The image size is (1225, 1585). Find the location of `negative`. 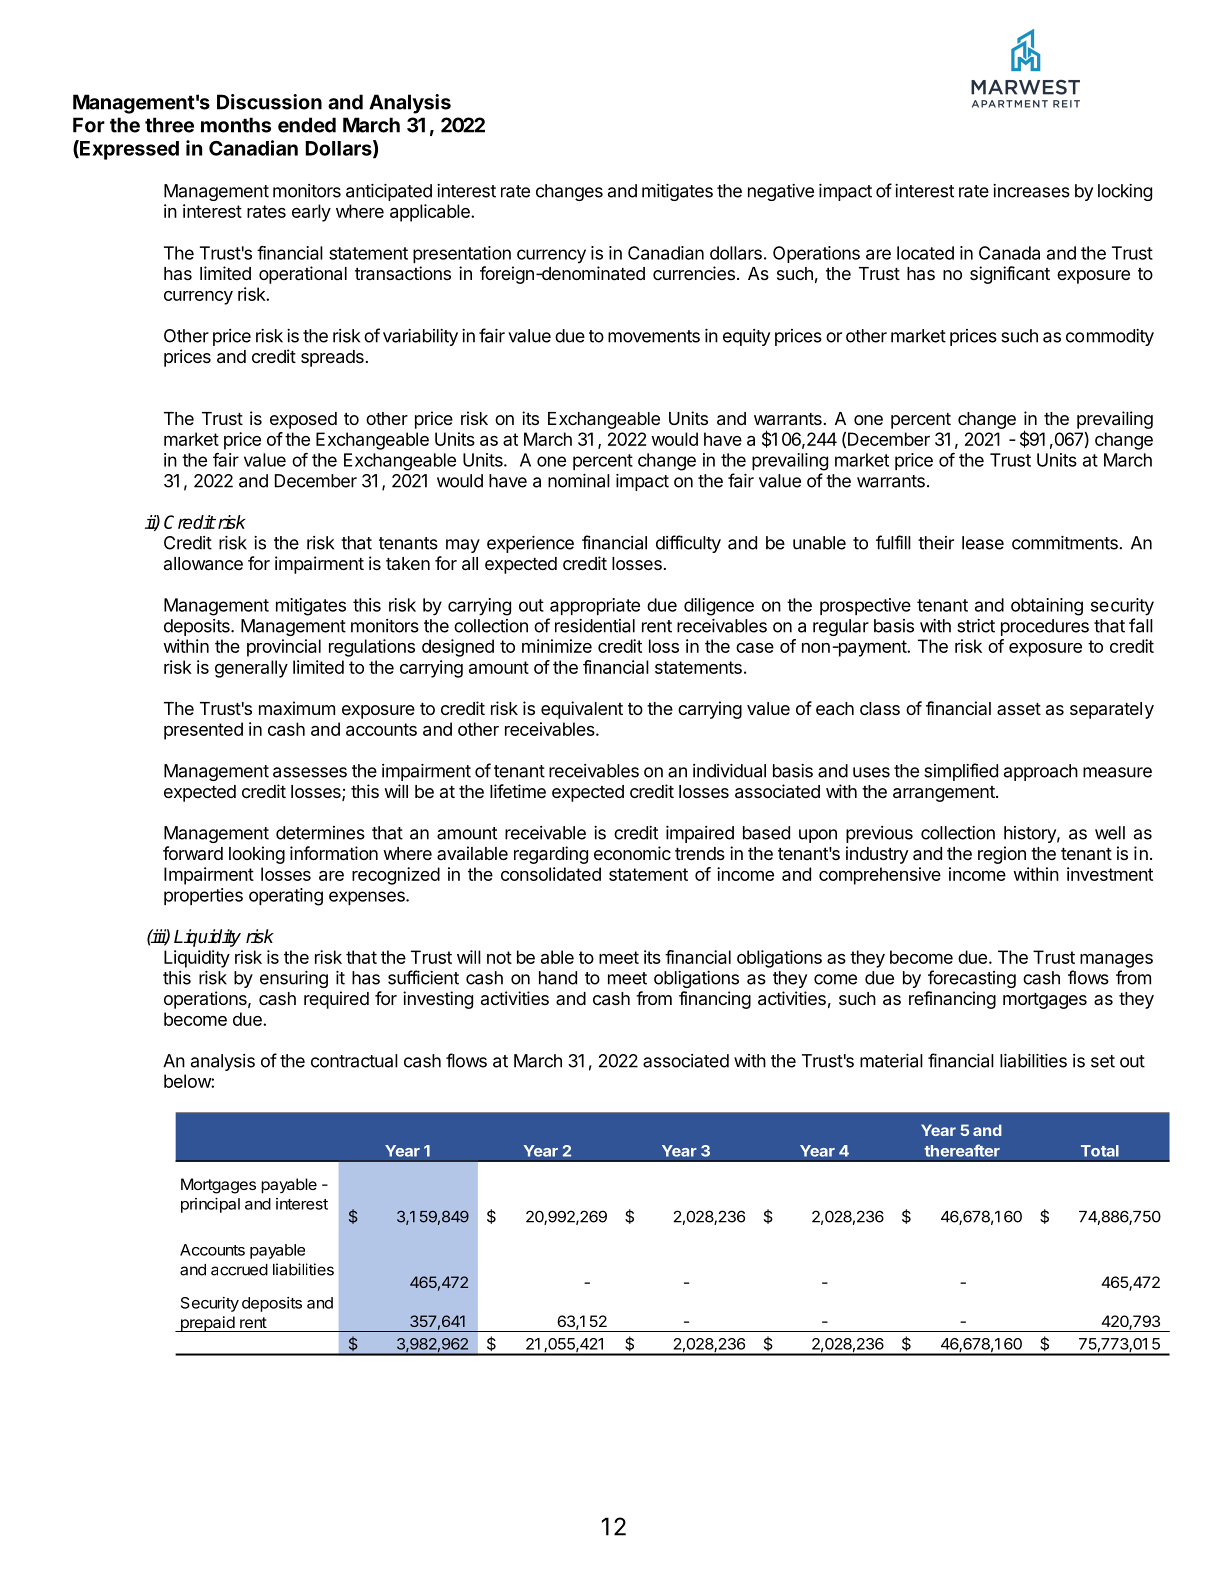

negative is located at coordinates (781, 192).
